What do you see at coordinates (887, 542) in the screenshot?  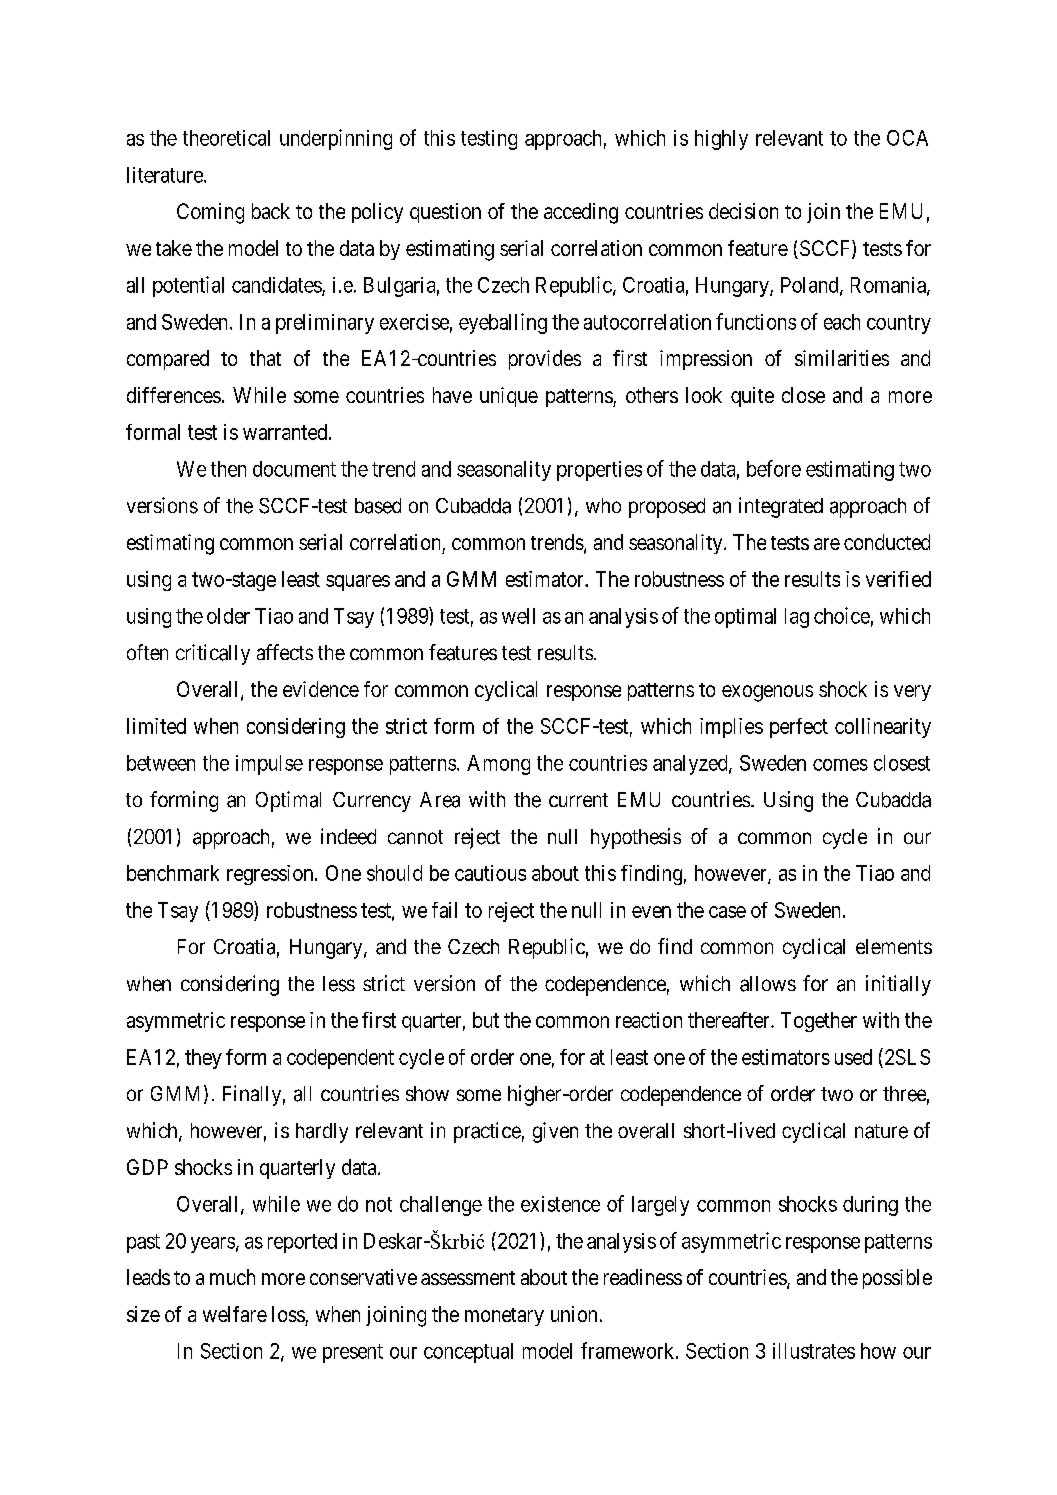 I see `conducted` at bounding box center [887, 542].
